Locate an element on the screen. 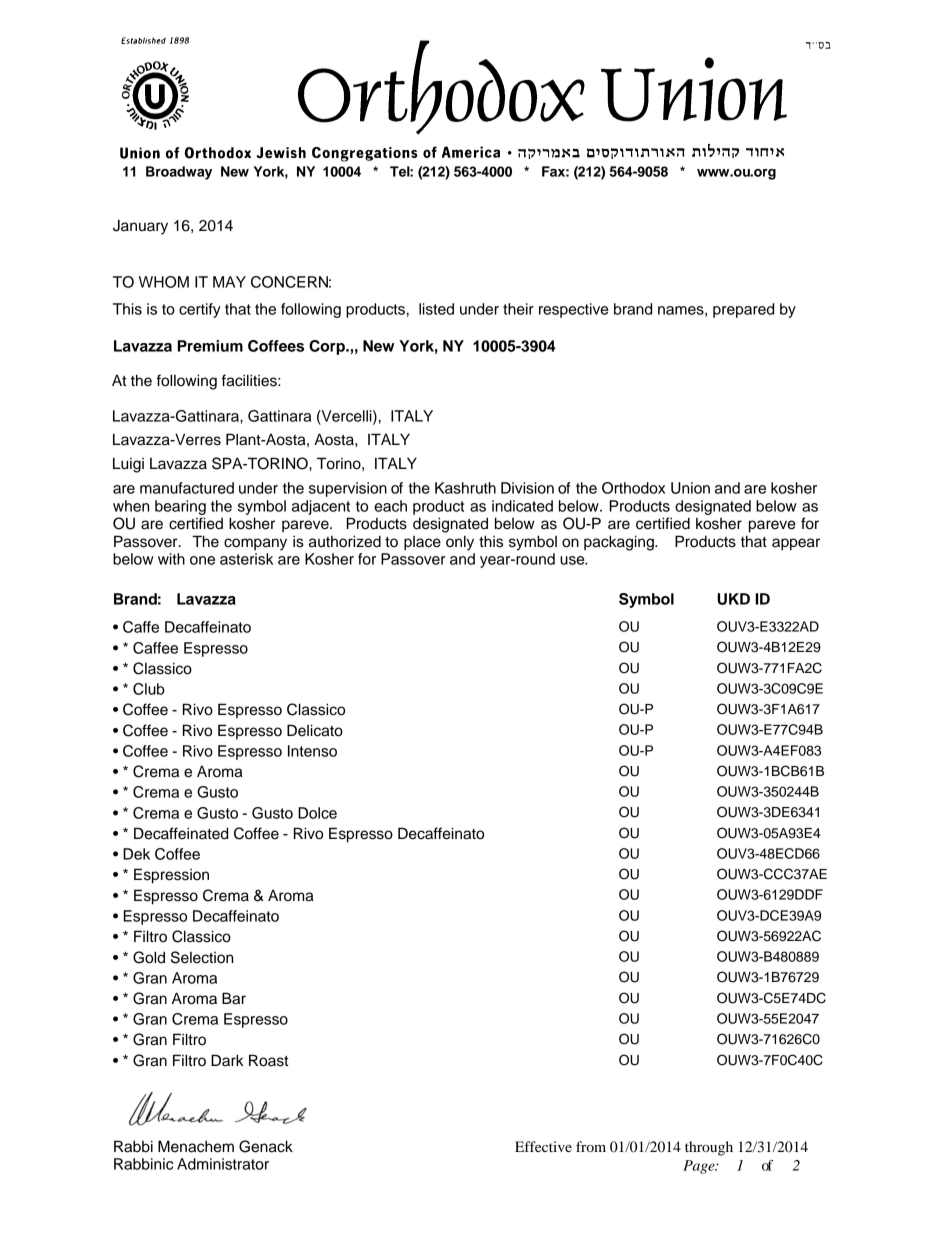 The width and height of the screenshot is (952, 1233). Broadway is located at coordinates (179, 173).
